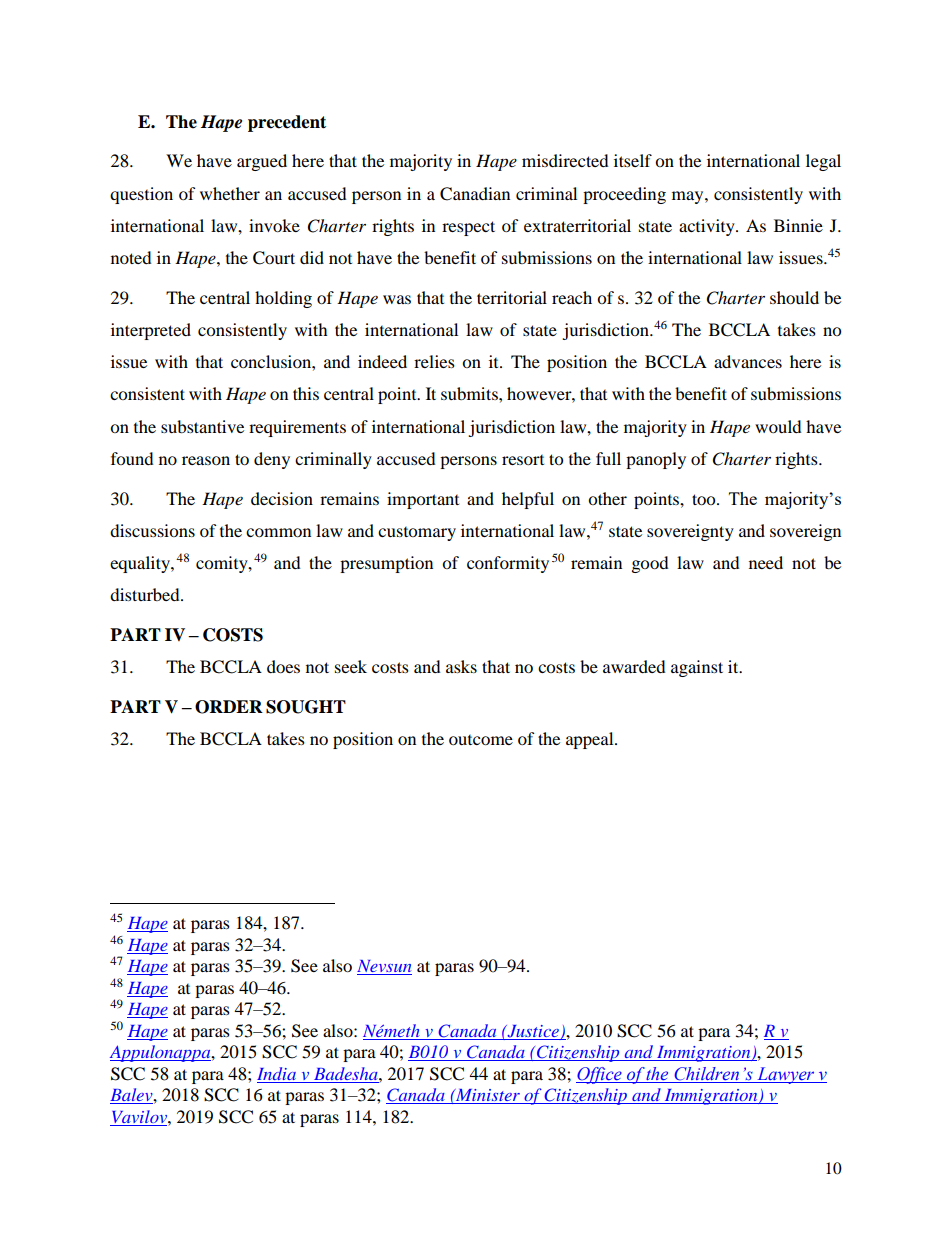 Image resolution: width=952 pixels, height=1233 pixels. I want to click on legal, so click(823, 162).
